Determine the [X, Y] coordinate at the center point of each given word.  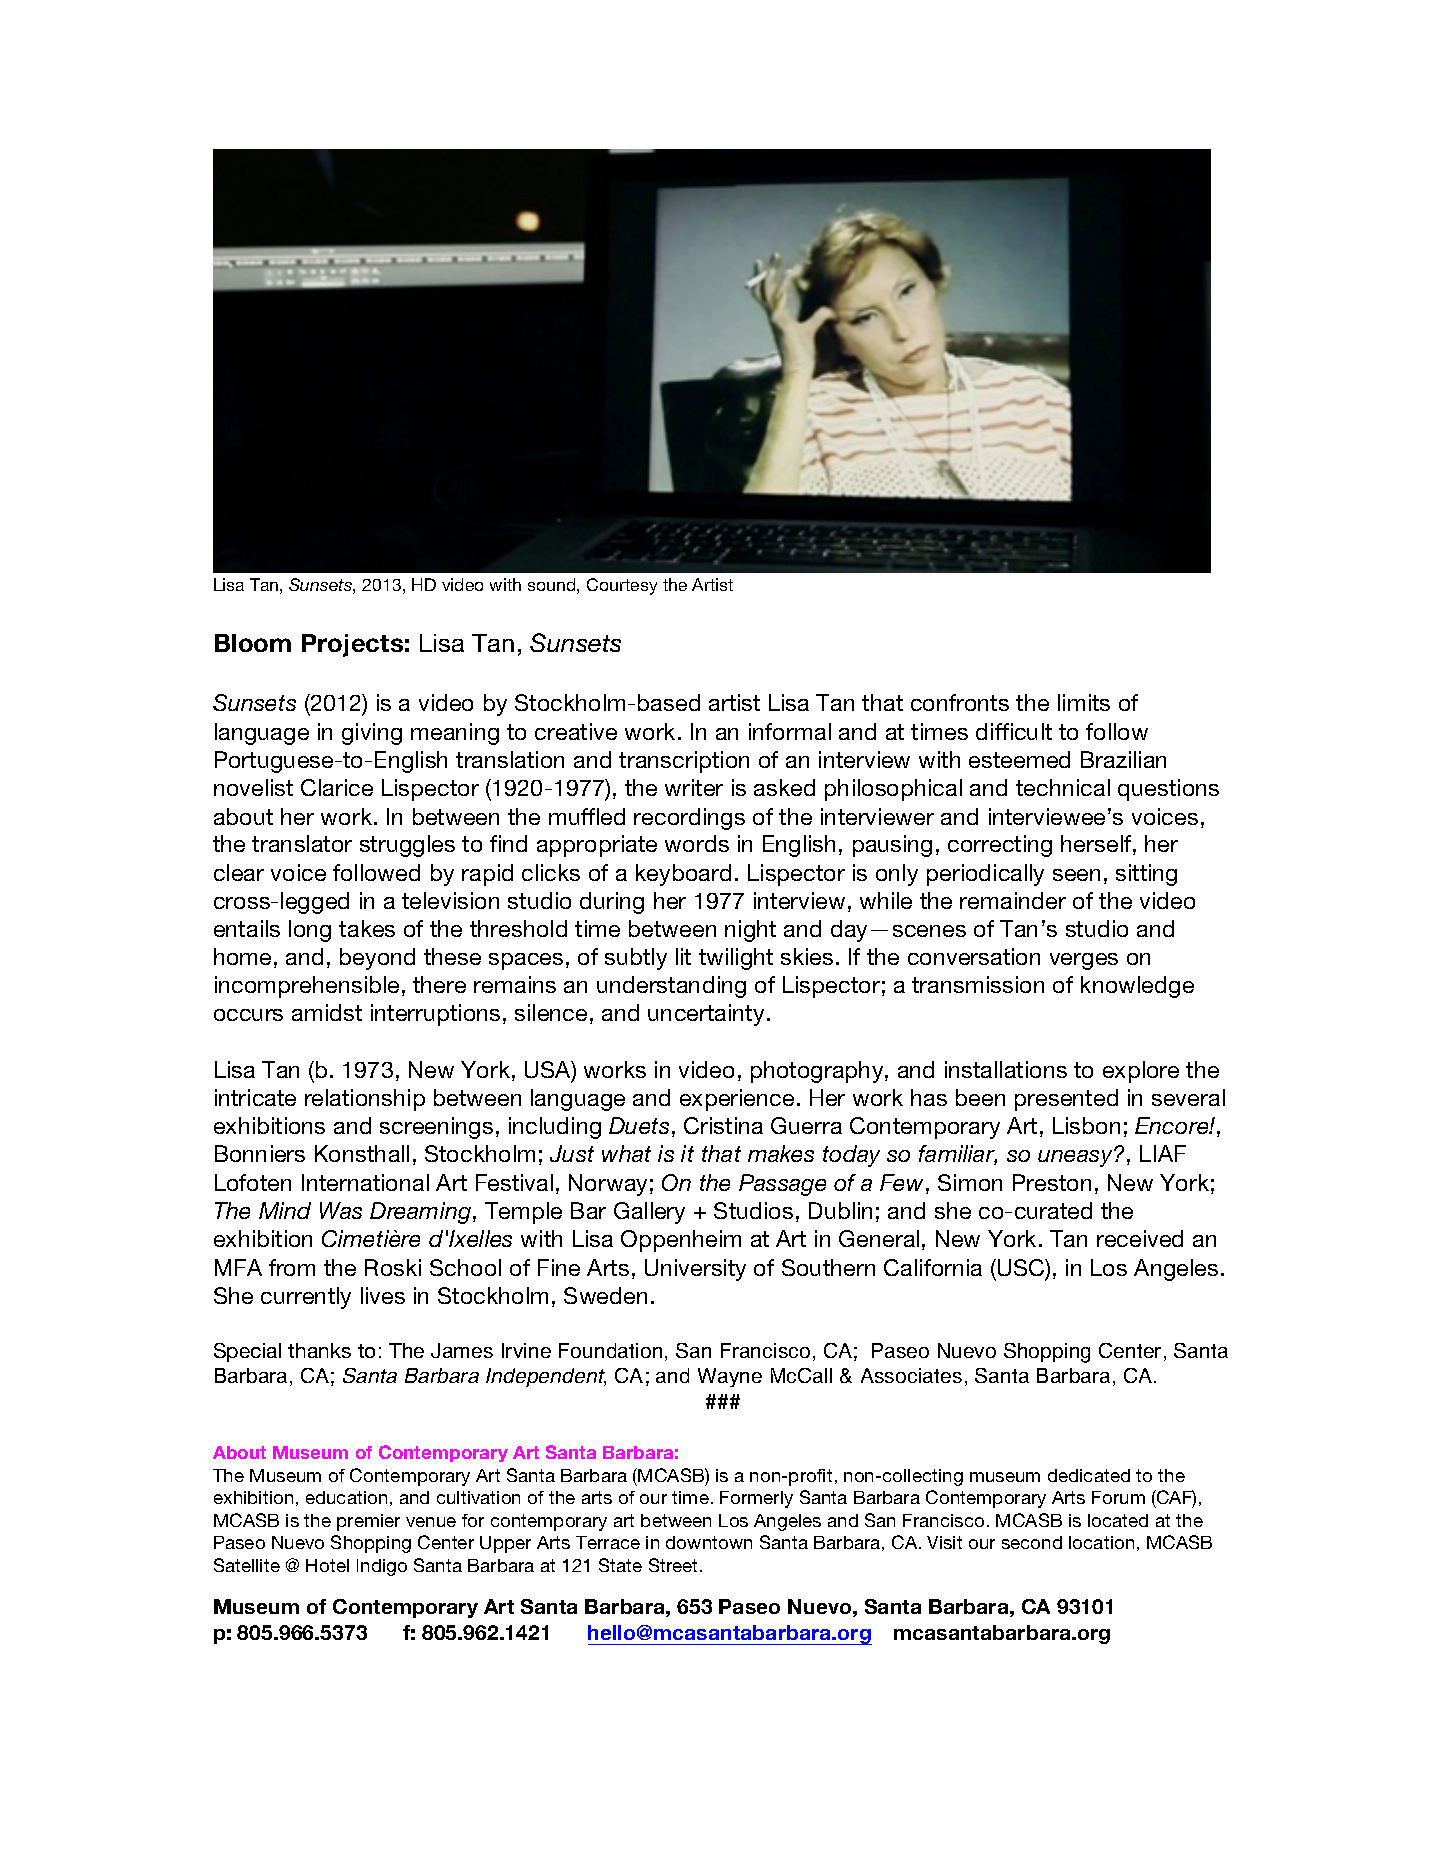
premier [368, 1522]
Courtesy [622, 586]
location [1101, 1542]
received [1140, 1238]
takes [367, 928]
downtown [709, 1542]
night [750, 931]
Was [341, 1210]
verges [1084, 961]
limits [1084, 702]
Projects [352, 645]
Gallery [649, 1213]
